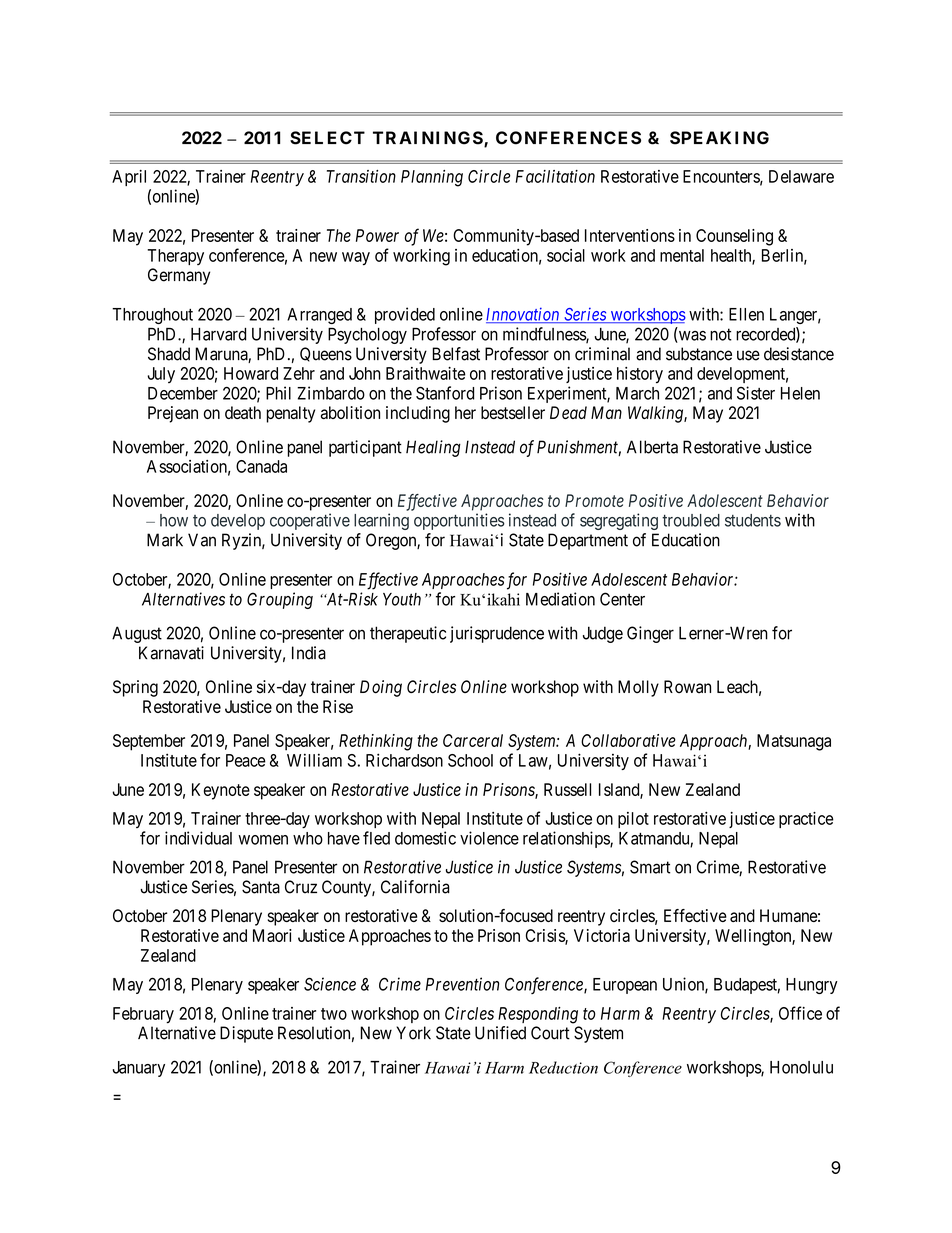  What do you see at coordinates (175, 257) in the image?
I see `Therapy` at bounding box center [175, 257].
